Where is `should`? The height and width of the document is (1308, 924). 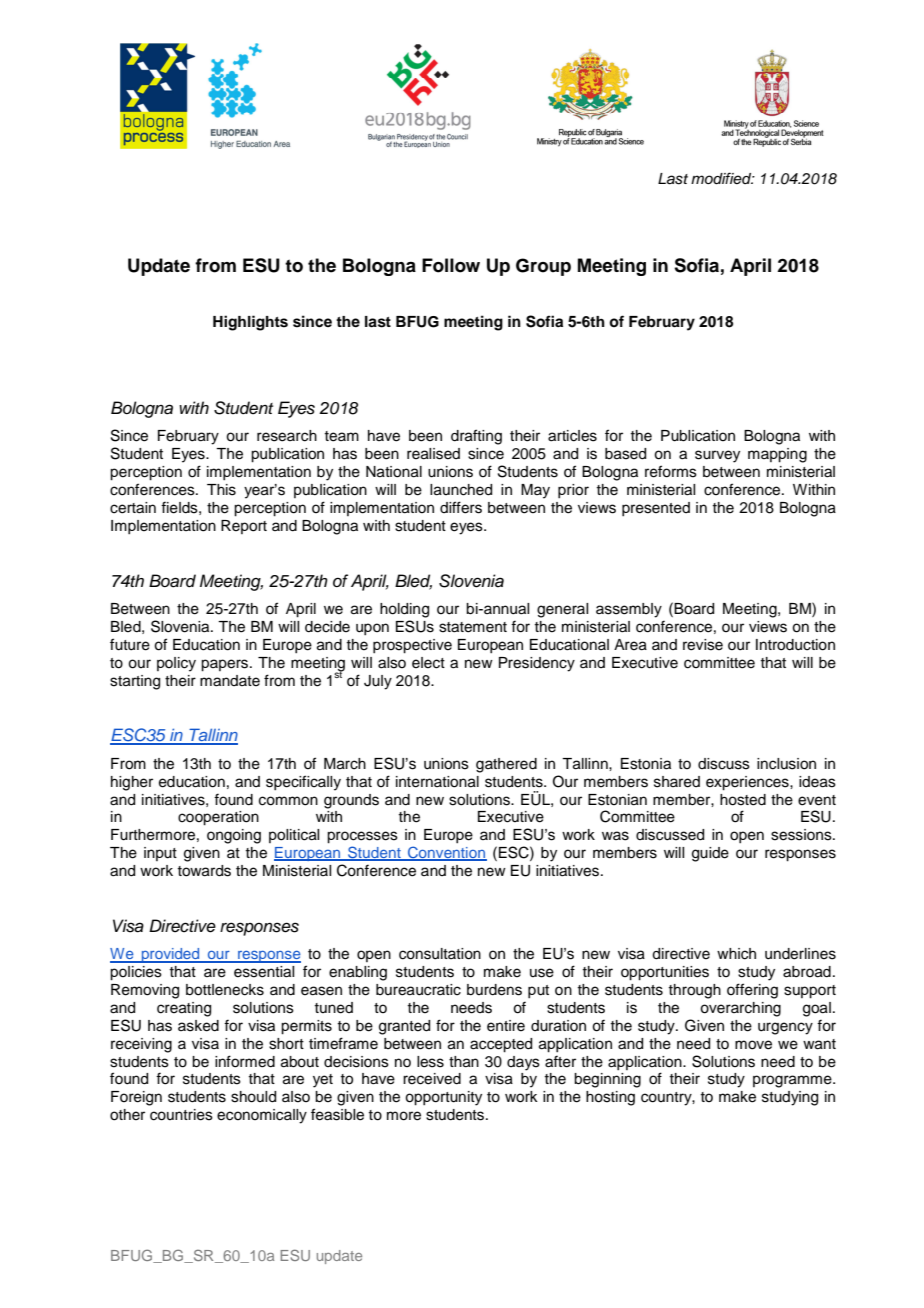
should is located at coordinates (253, 1097).
